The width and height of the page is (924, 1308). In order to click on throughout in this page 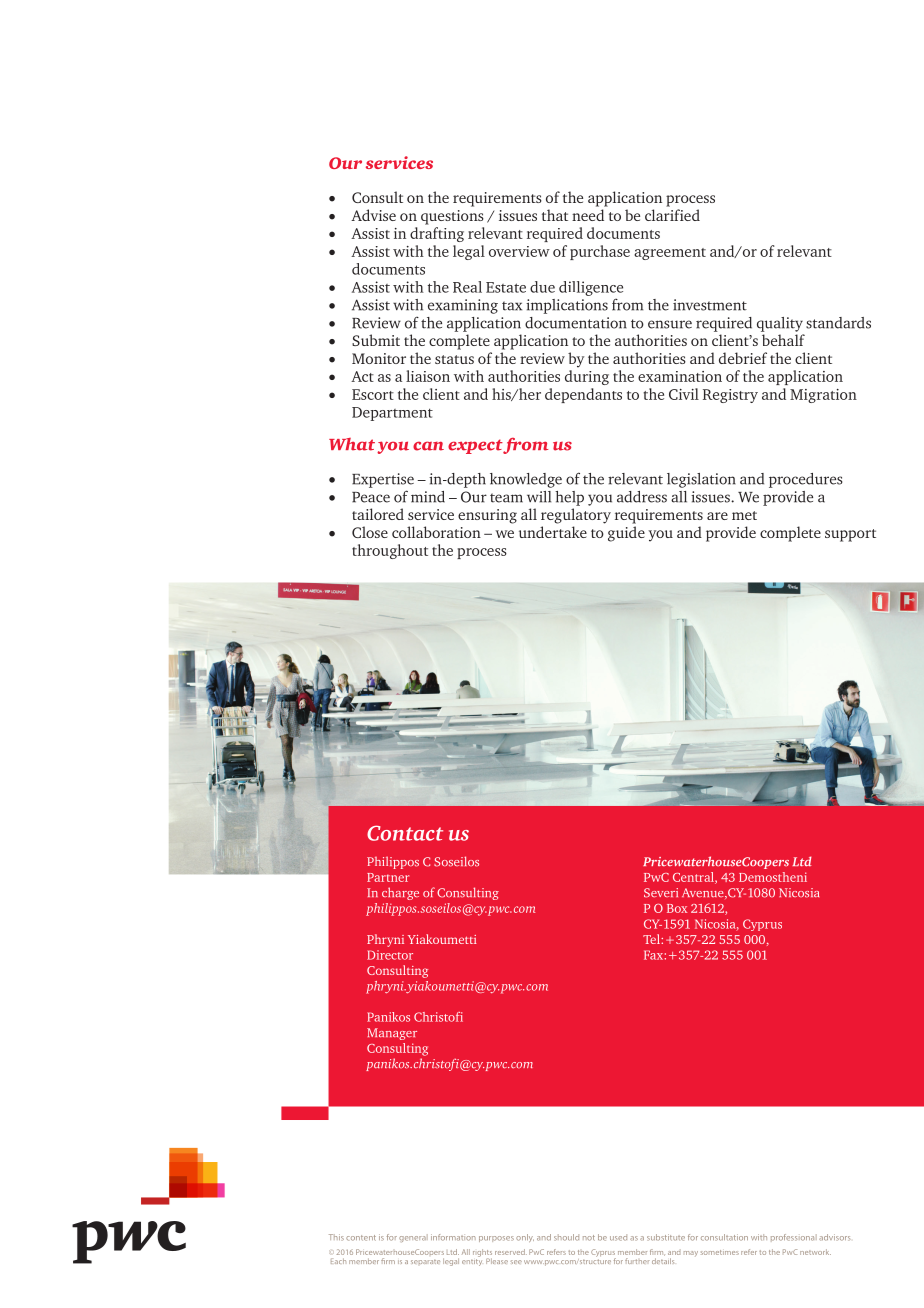, I will do `click(390, 551)`.
